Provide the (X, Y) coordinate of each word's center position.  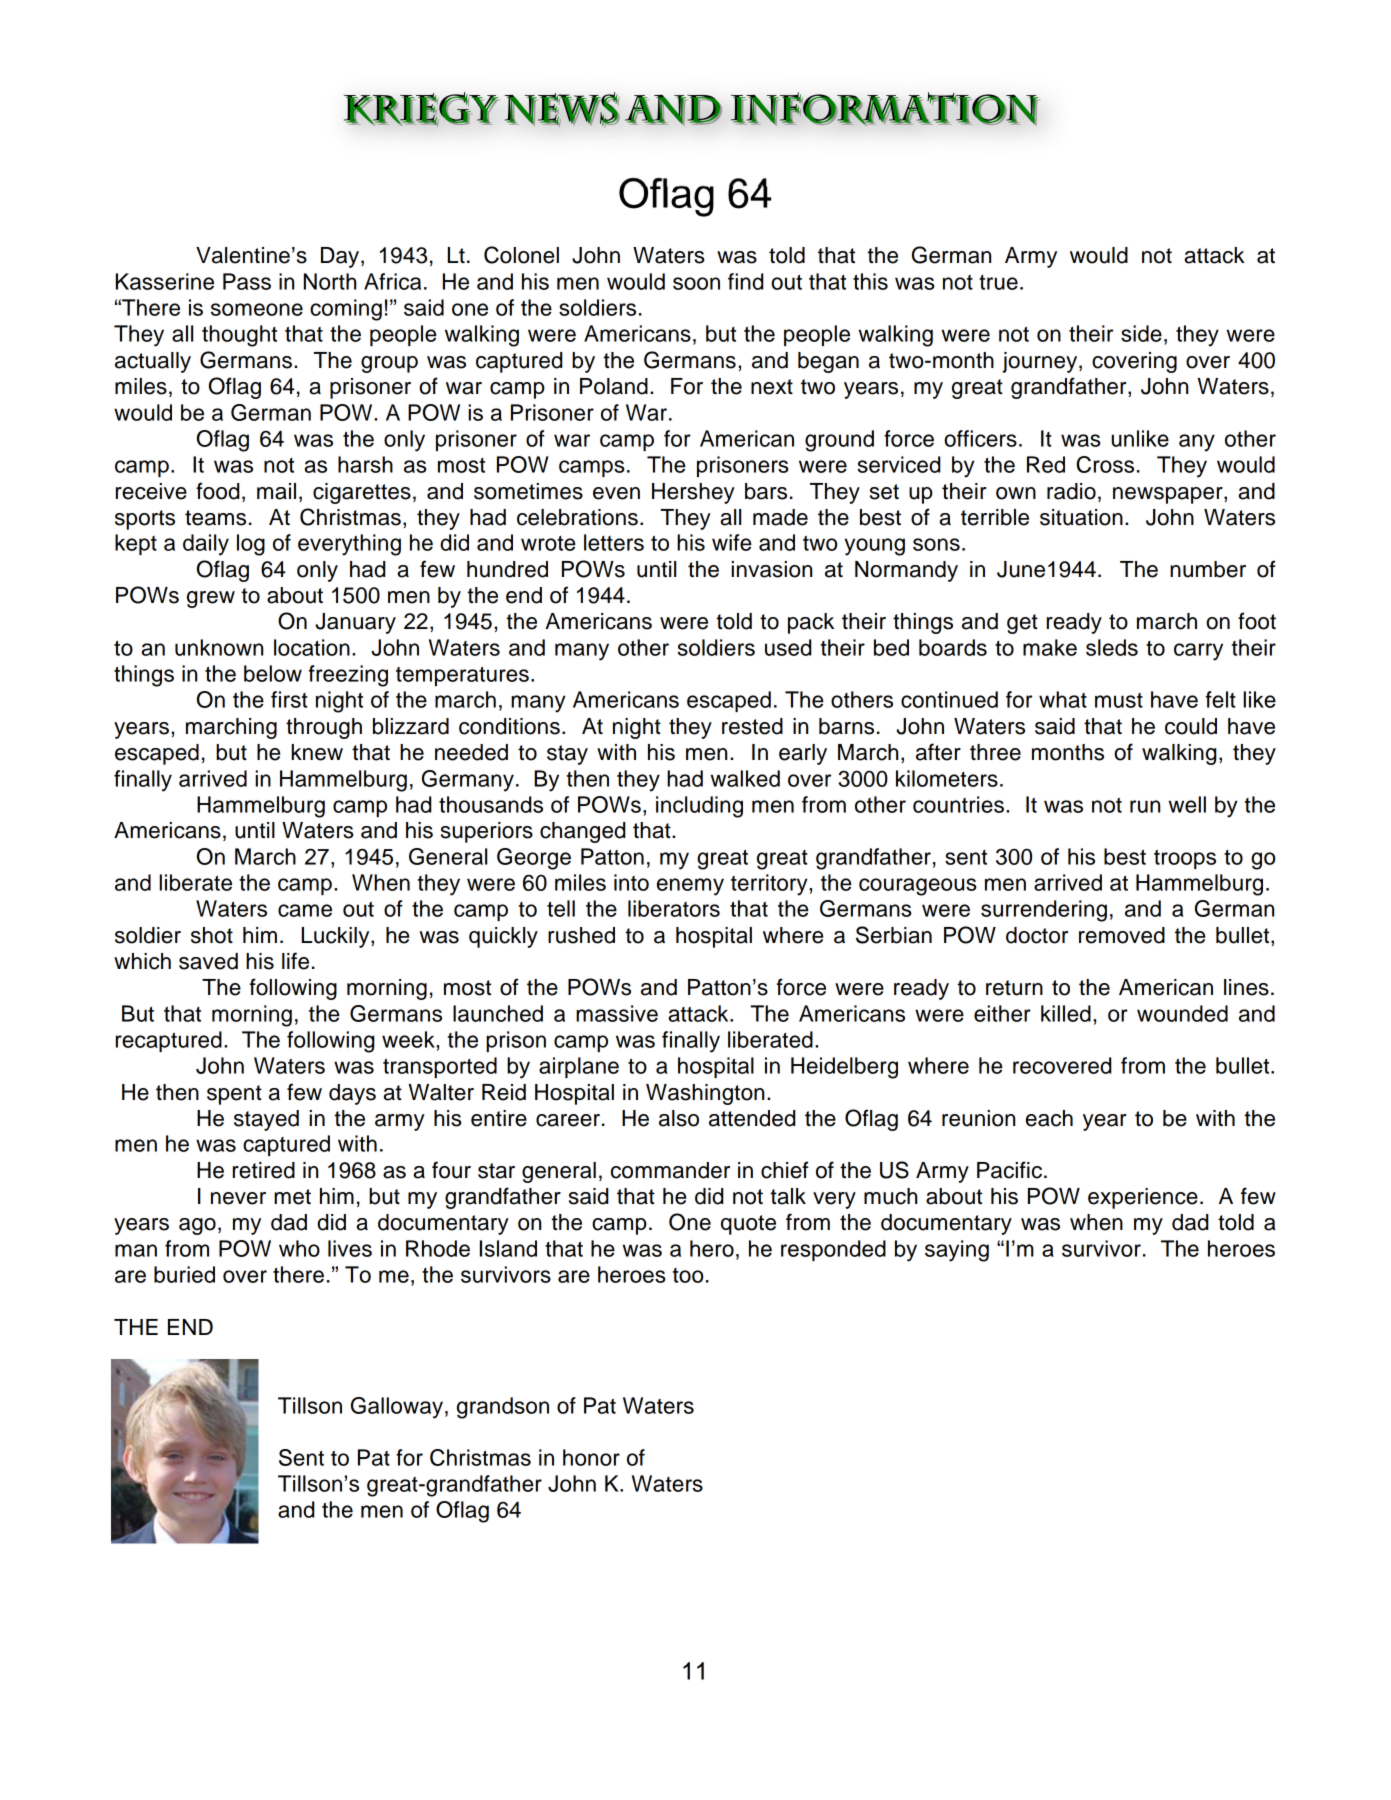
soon (696, 283)
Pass (247, 281)
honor (591, 1457)
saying (957, 1251)
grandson (503, 1408)
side (1141, 333)
